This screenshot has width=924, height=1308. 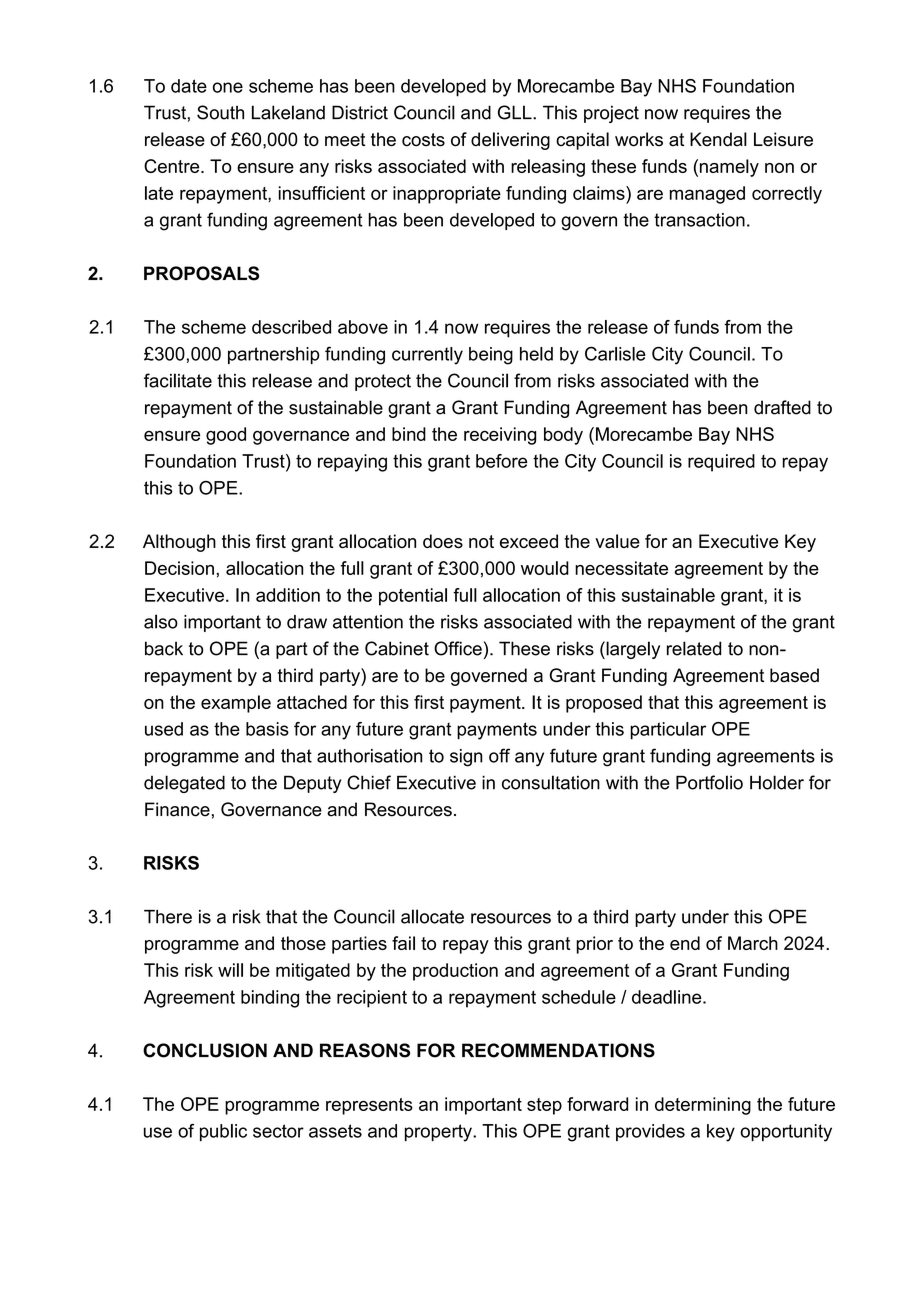 What do you see at coordinates (632, 650) in the screenshot?
I see `largely` at bounding box center [632, 650].
